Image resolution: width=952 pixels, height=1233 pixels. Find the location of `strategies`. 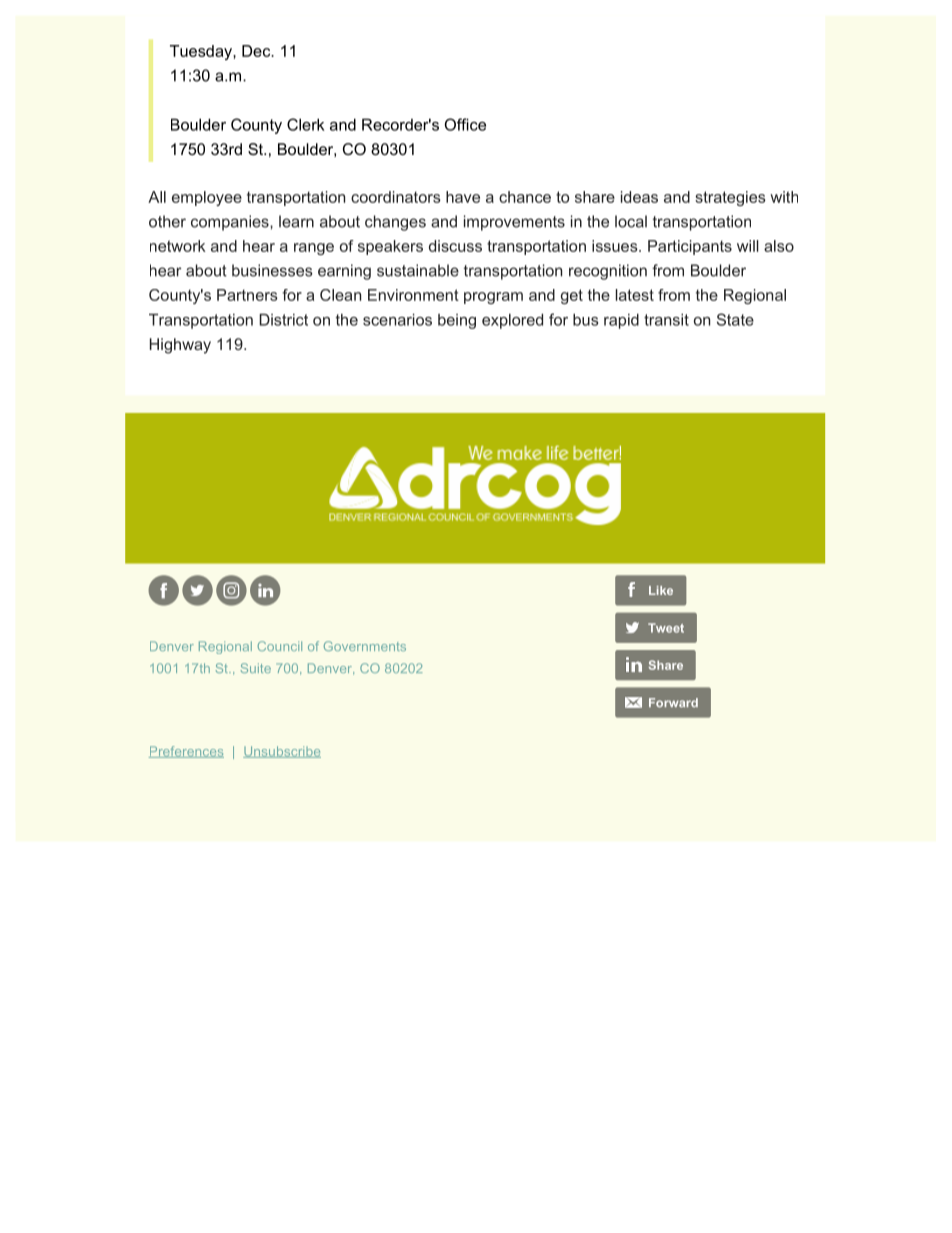

strategies is located at coordinates (730, 198).
